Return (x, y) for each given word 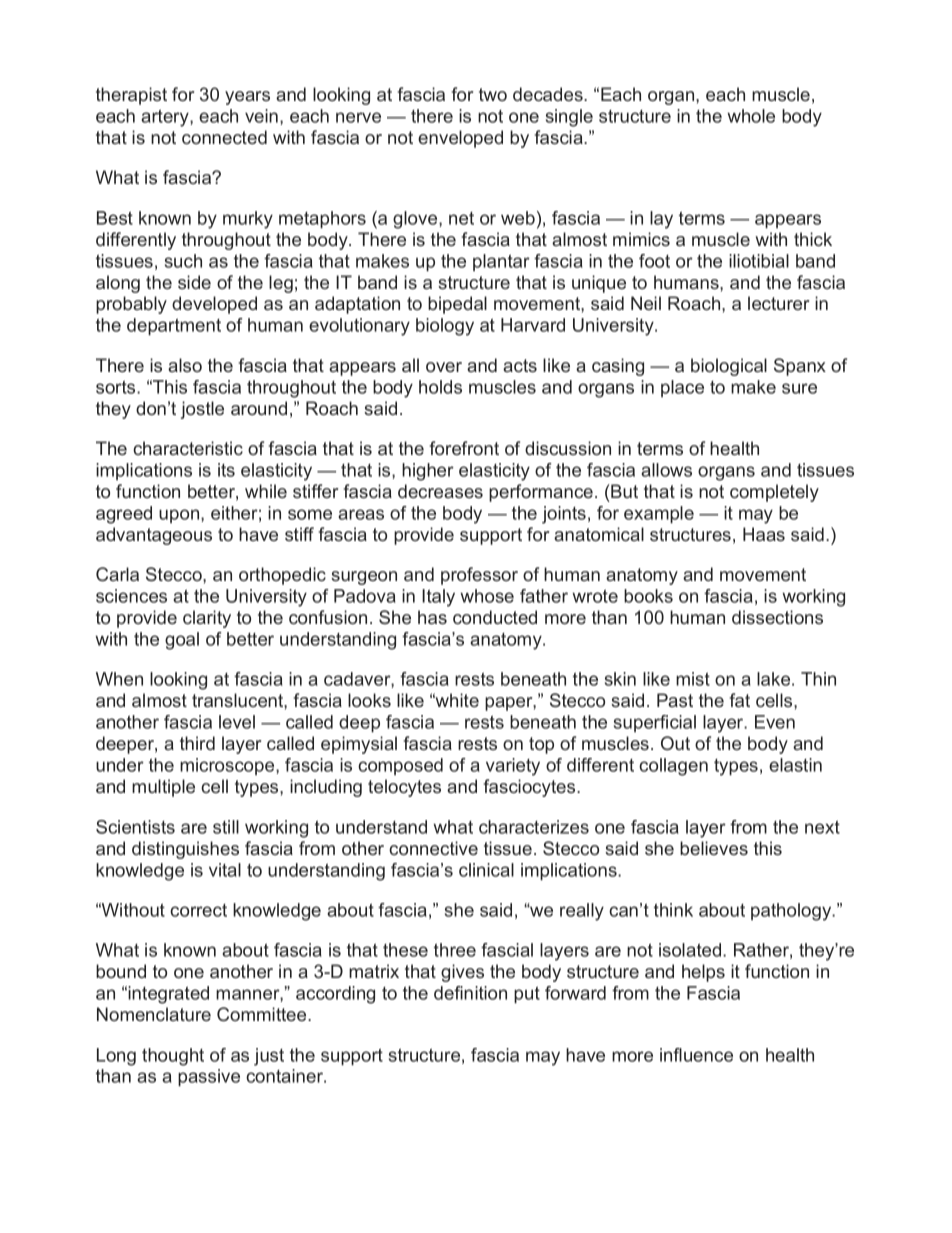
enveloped (460, 139)
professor (479, 576)
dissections (777, 617)
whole (751, 116)
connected (224, 137)
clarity (207, 619)
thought (173, 1057)
